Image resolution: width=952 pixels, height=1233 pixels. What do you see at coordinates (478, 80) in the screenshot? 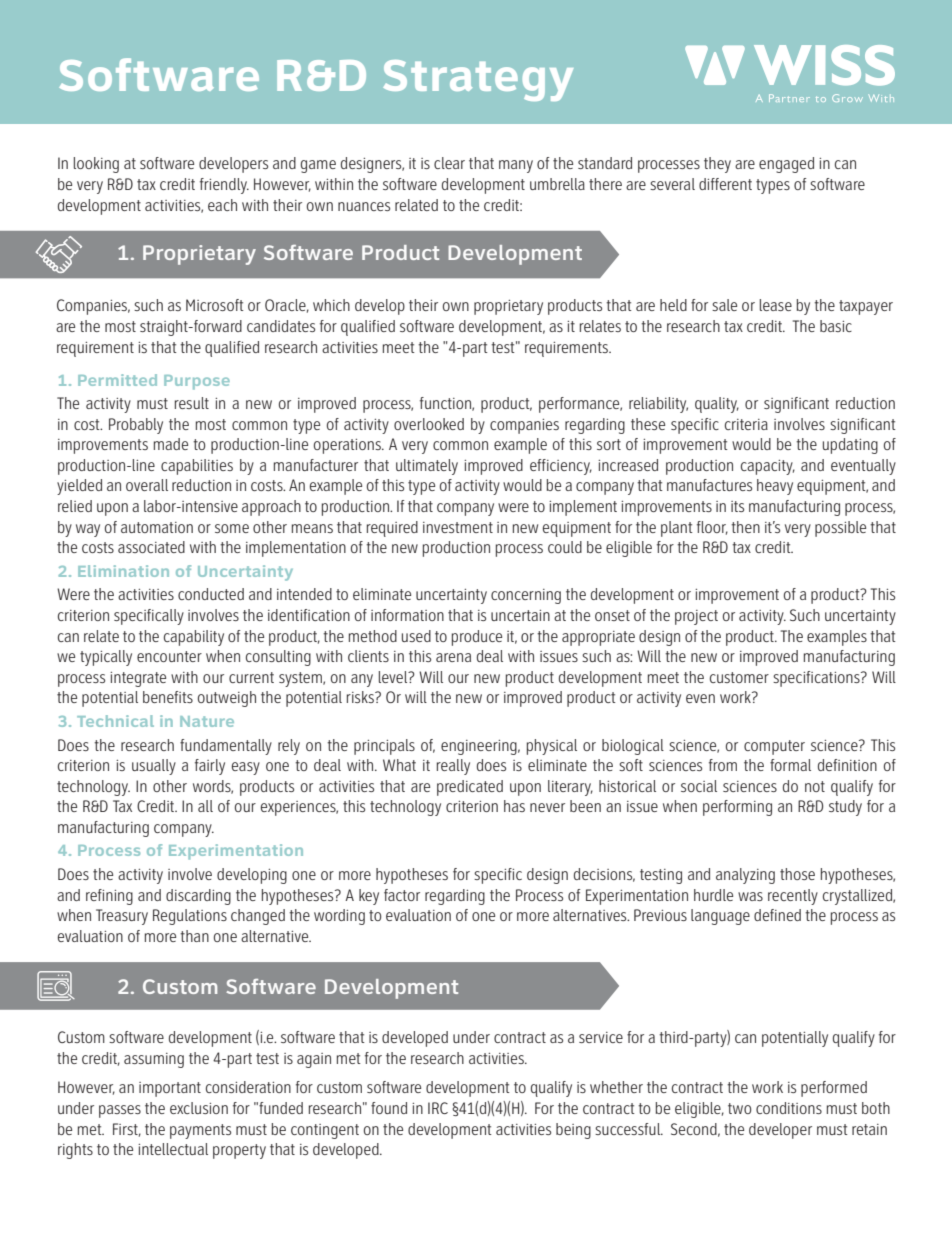
I see `Strategy` at bounding box center [478, 80].
